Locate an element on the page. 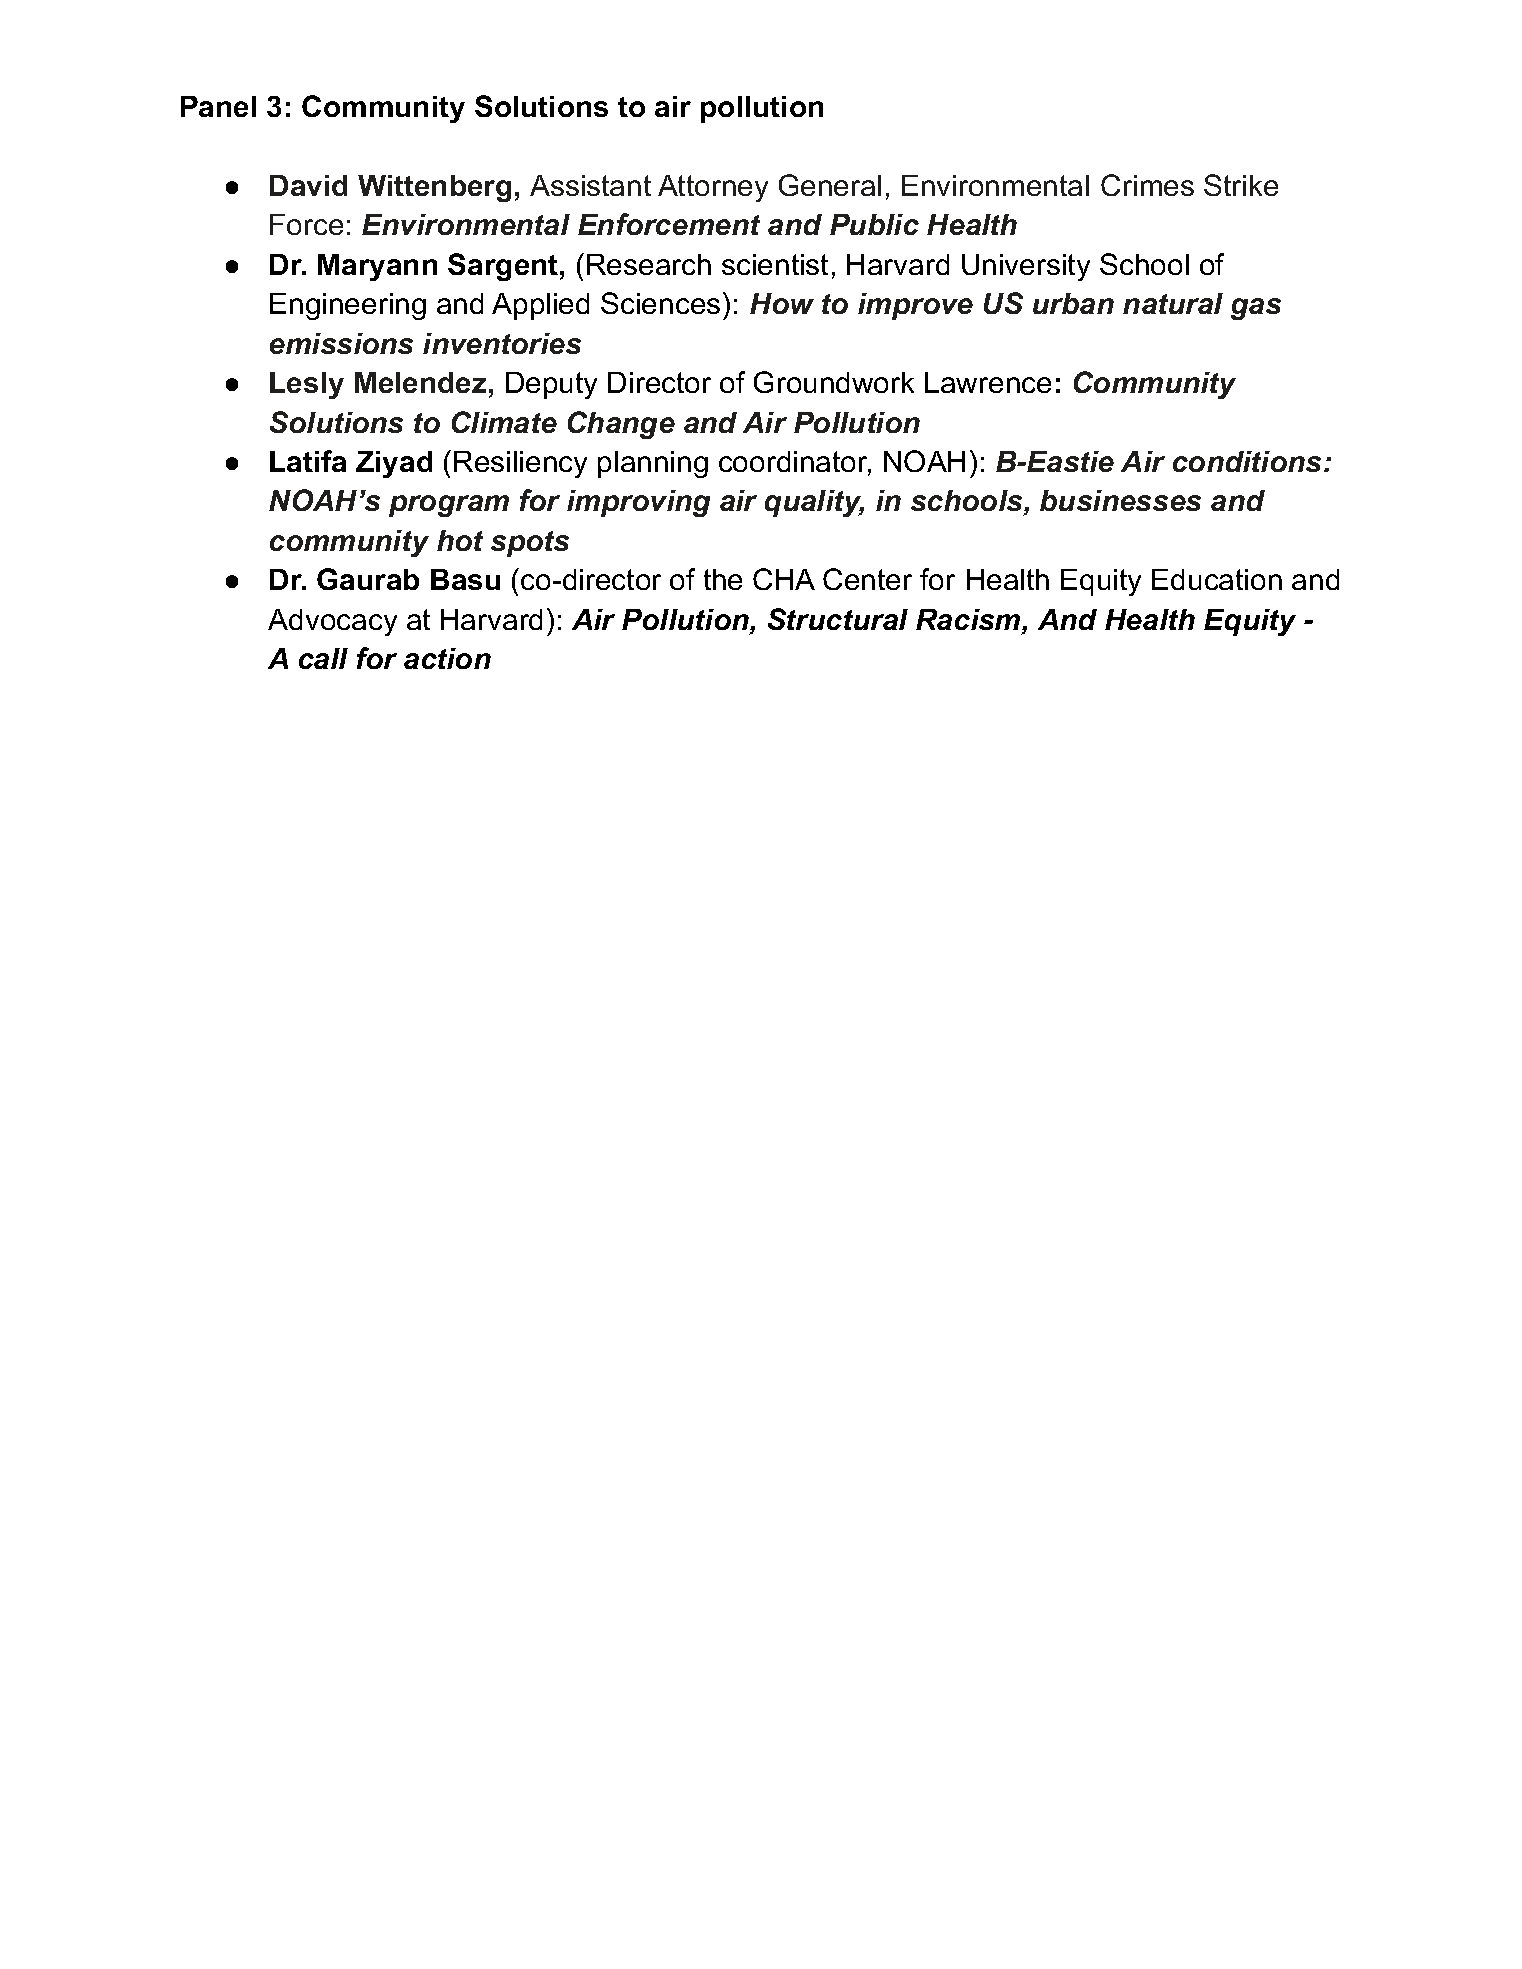 The height and width of the page is (1969, 1522). Panel is located at coordinates (218, 106).
